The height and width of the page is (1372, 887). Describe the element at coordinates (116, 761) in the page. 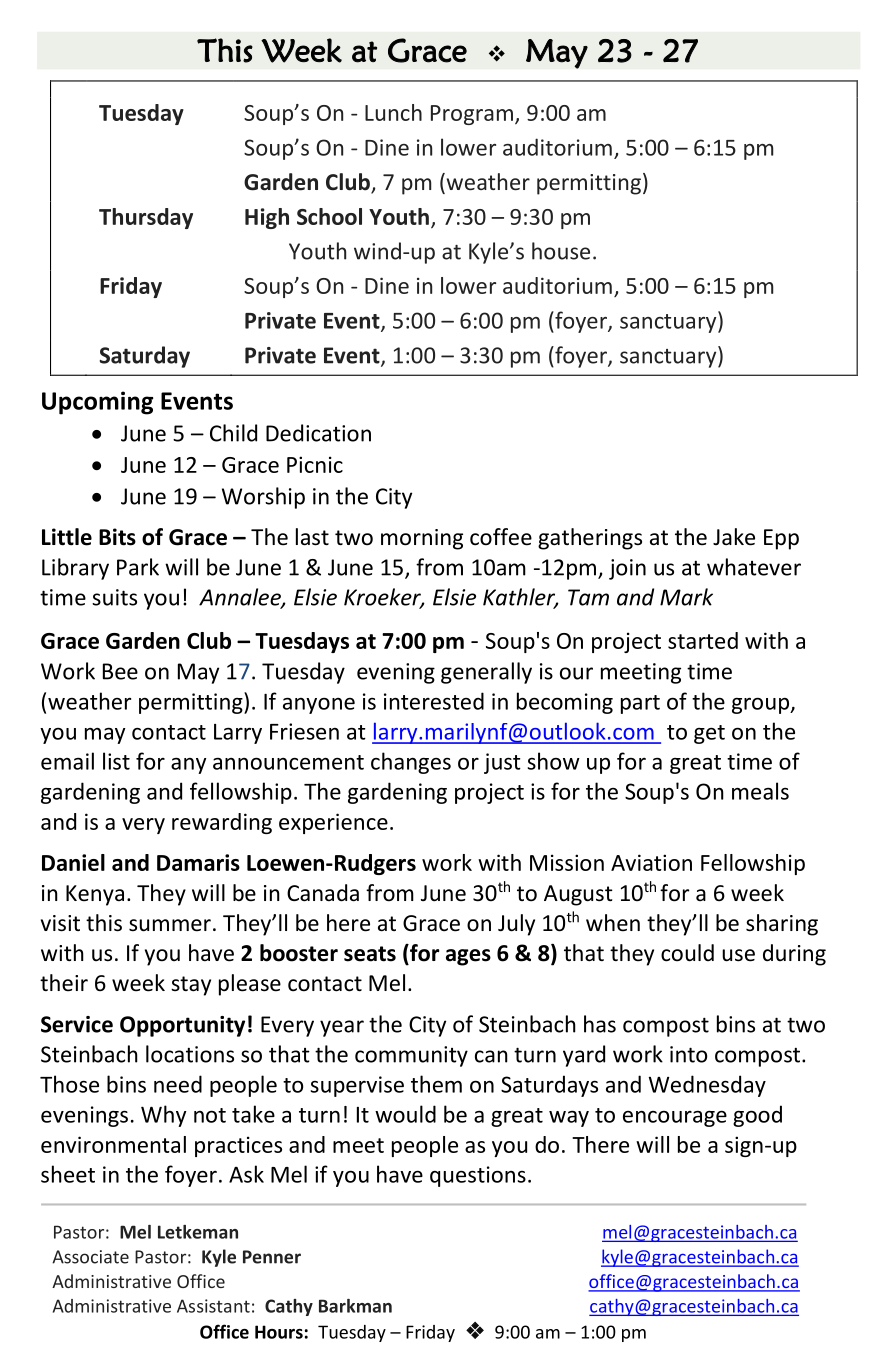

I see `list` at that location.
